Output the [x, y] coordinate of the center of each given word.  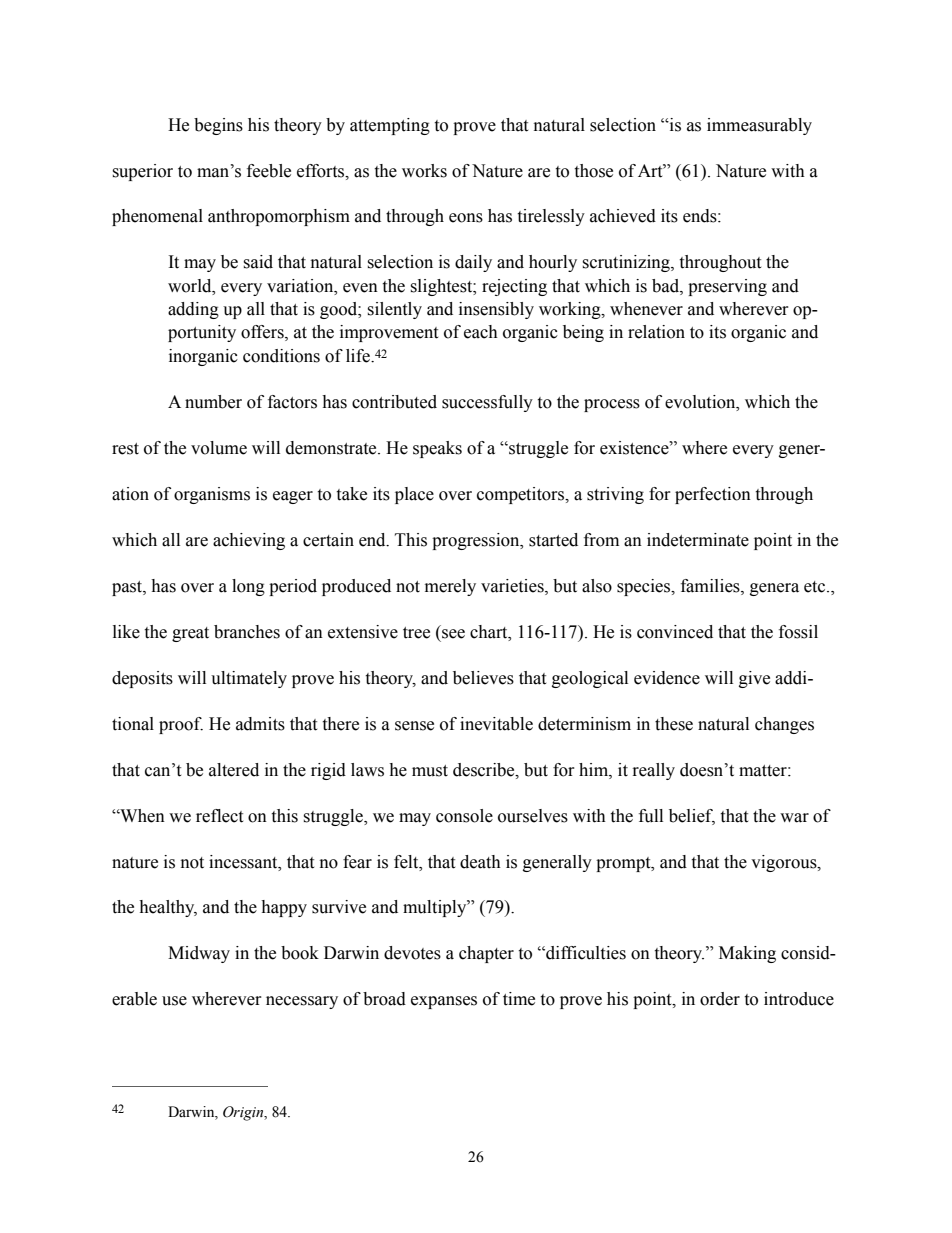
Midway [199, 954]
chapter [486, 954]
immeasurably [759, 126]
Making [747, 954]
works [424, 171]
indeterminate [698, 540]
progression [477, 541]
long [248, 587]
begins [218, 126]
